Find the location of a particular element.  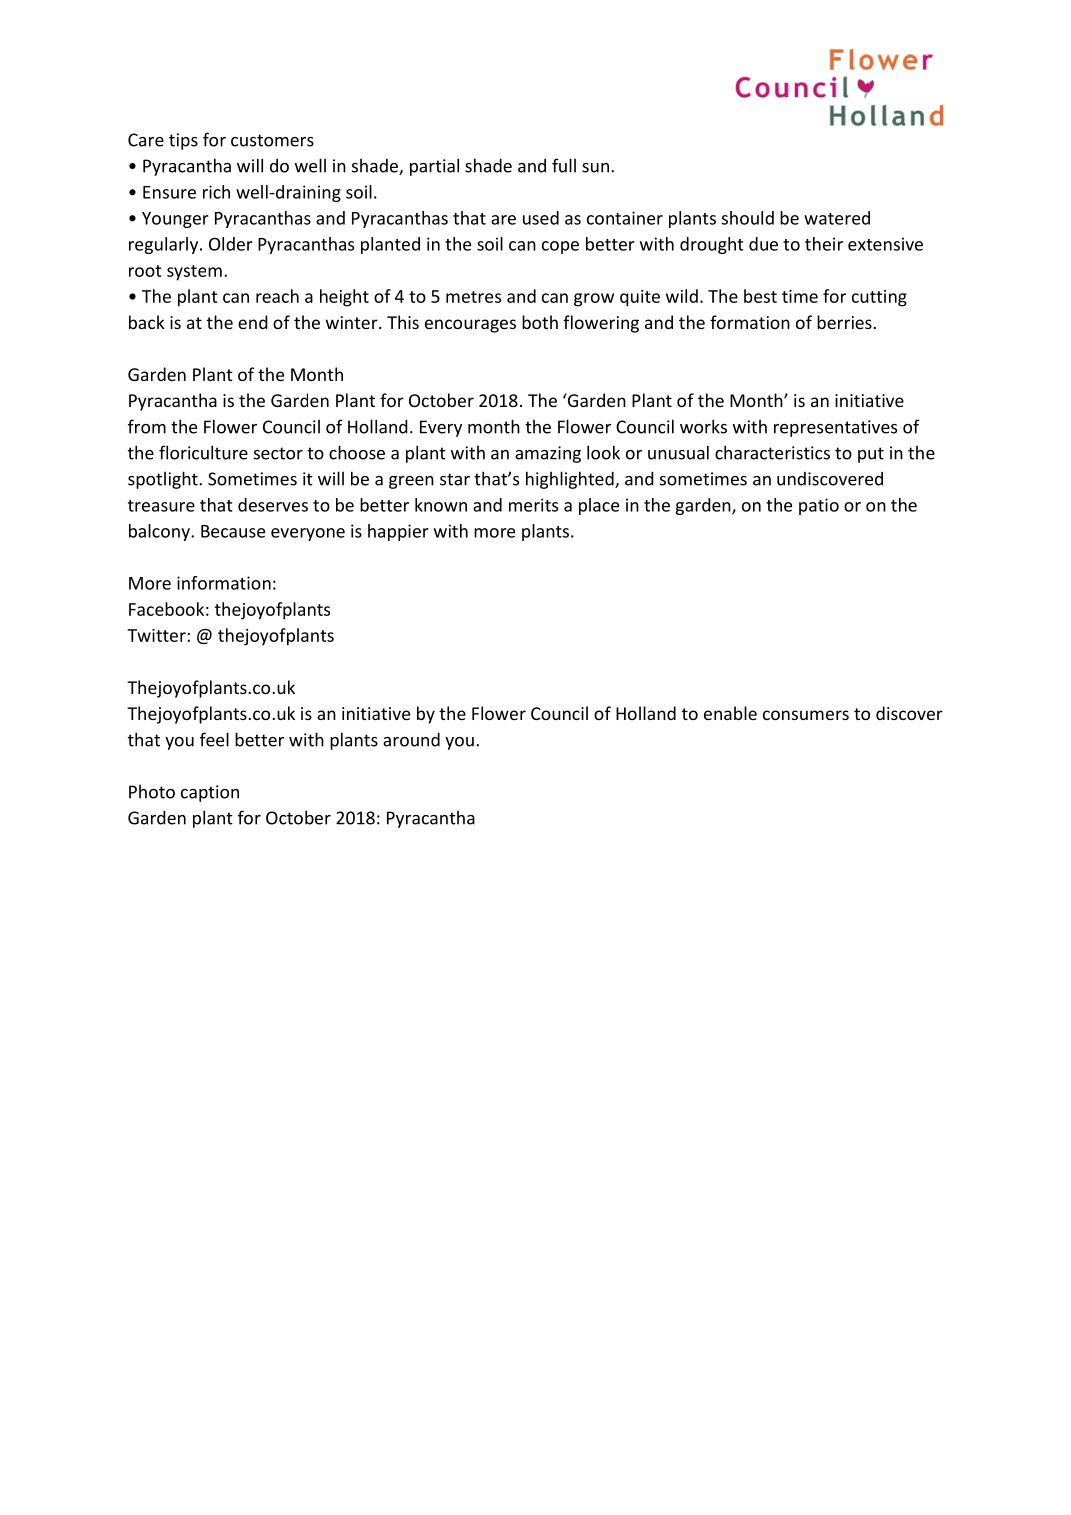

end is located at coordinates (253, 322).
